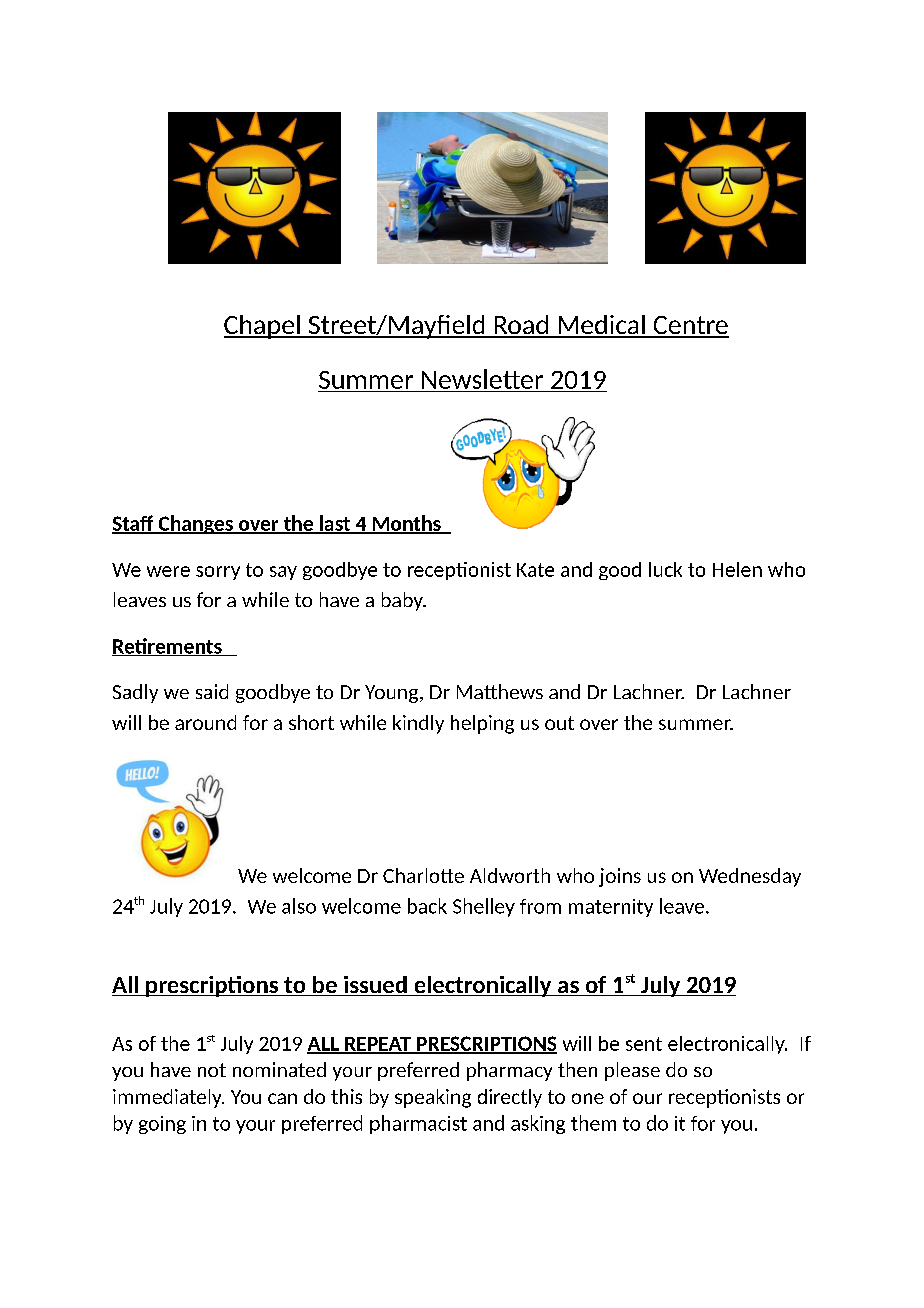 The image size is (924, 1308). I want to click on around, so click(205, 722).
